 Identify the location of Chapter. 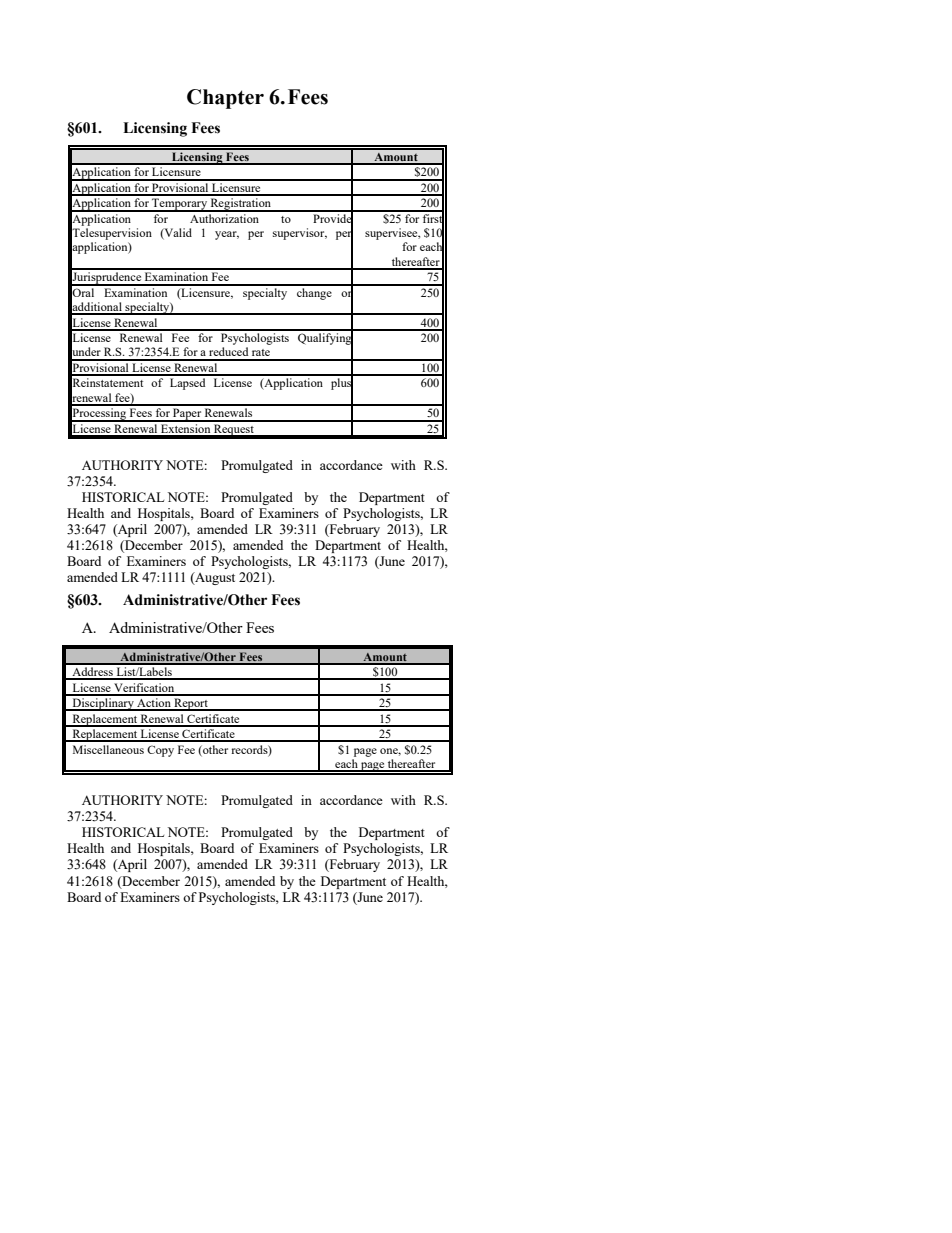
(225, 99).
